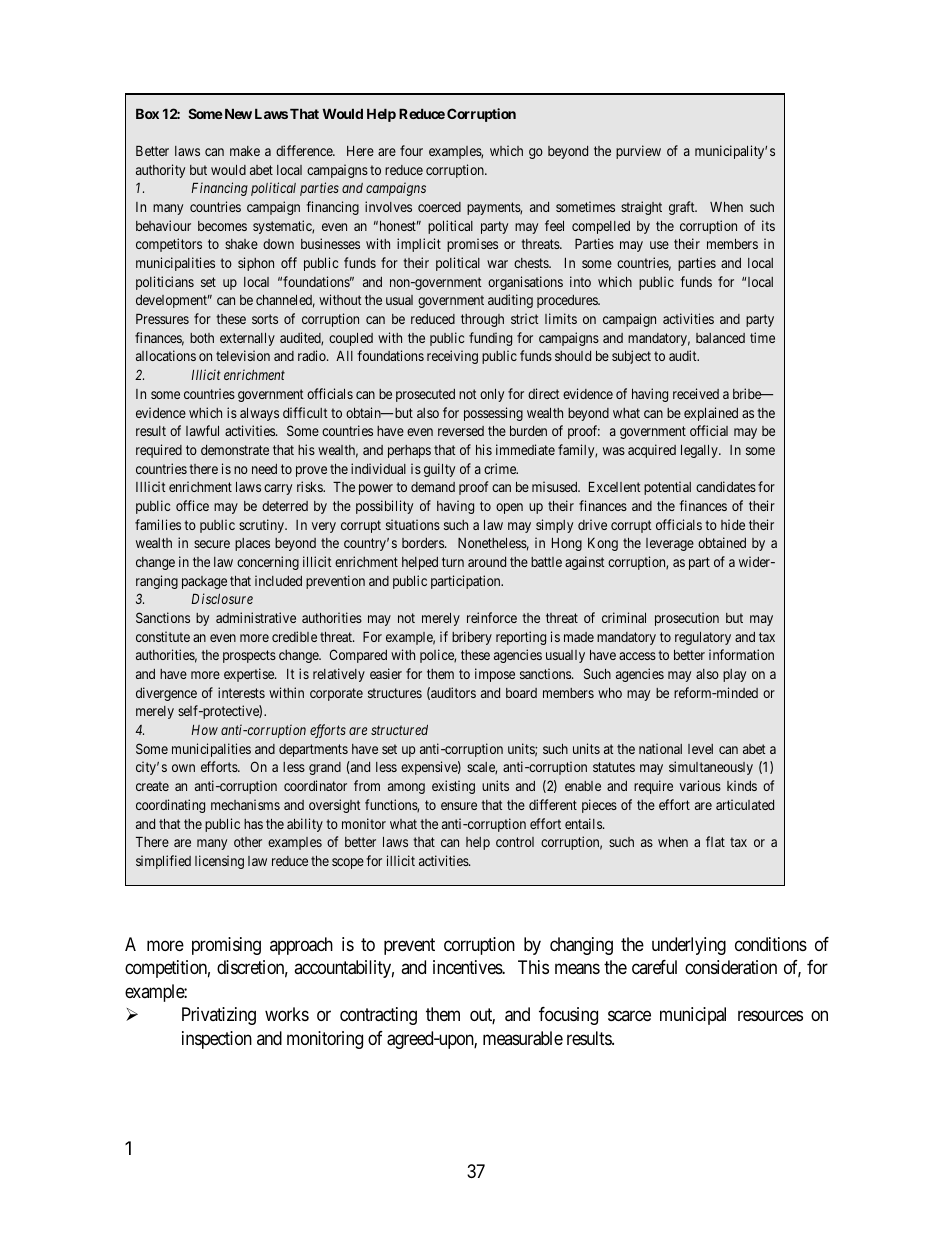  Describe the element at coordinates (202, 338) in the screenshot. I see `both` at that location.
